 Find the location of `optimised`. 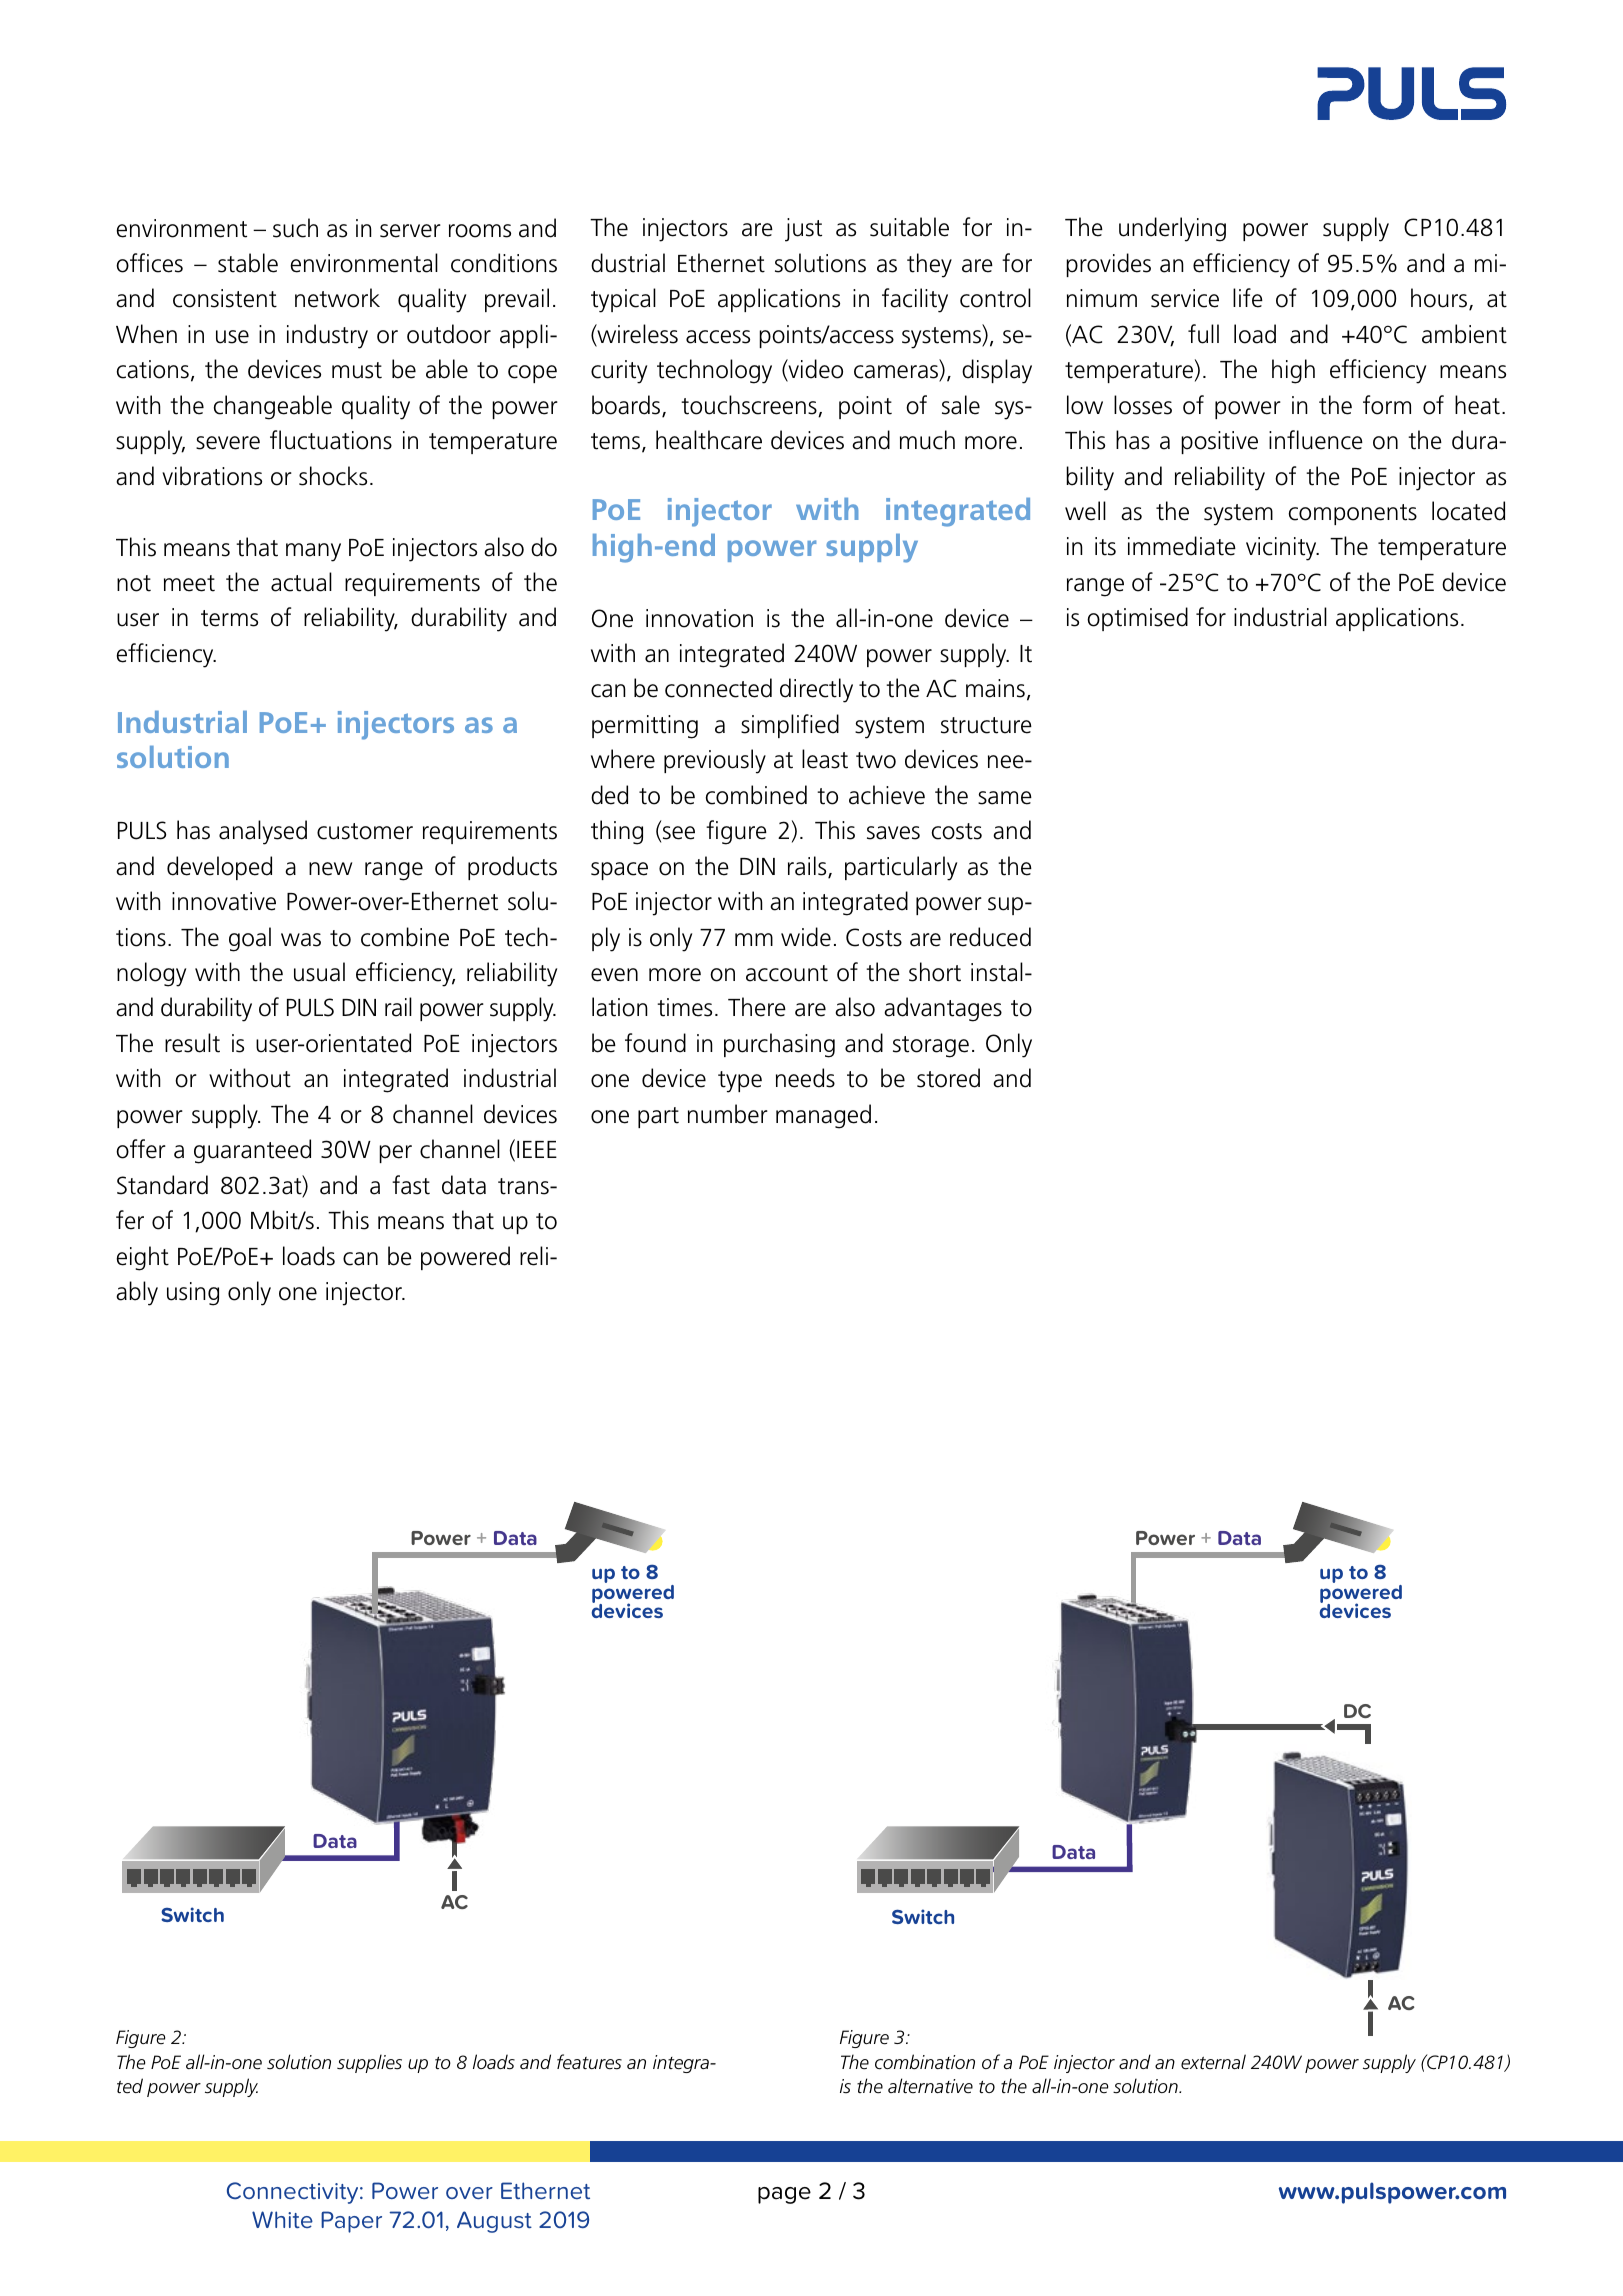

optimised is located at coordinates (1137, 619).
